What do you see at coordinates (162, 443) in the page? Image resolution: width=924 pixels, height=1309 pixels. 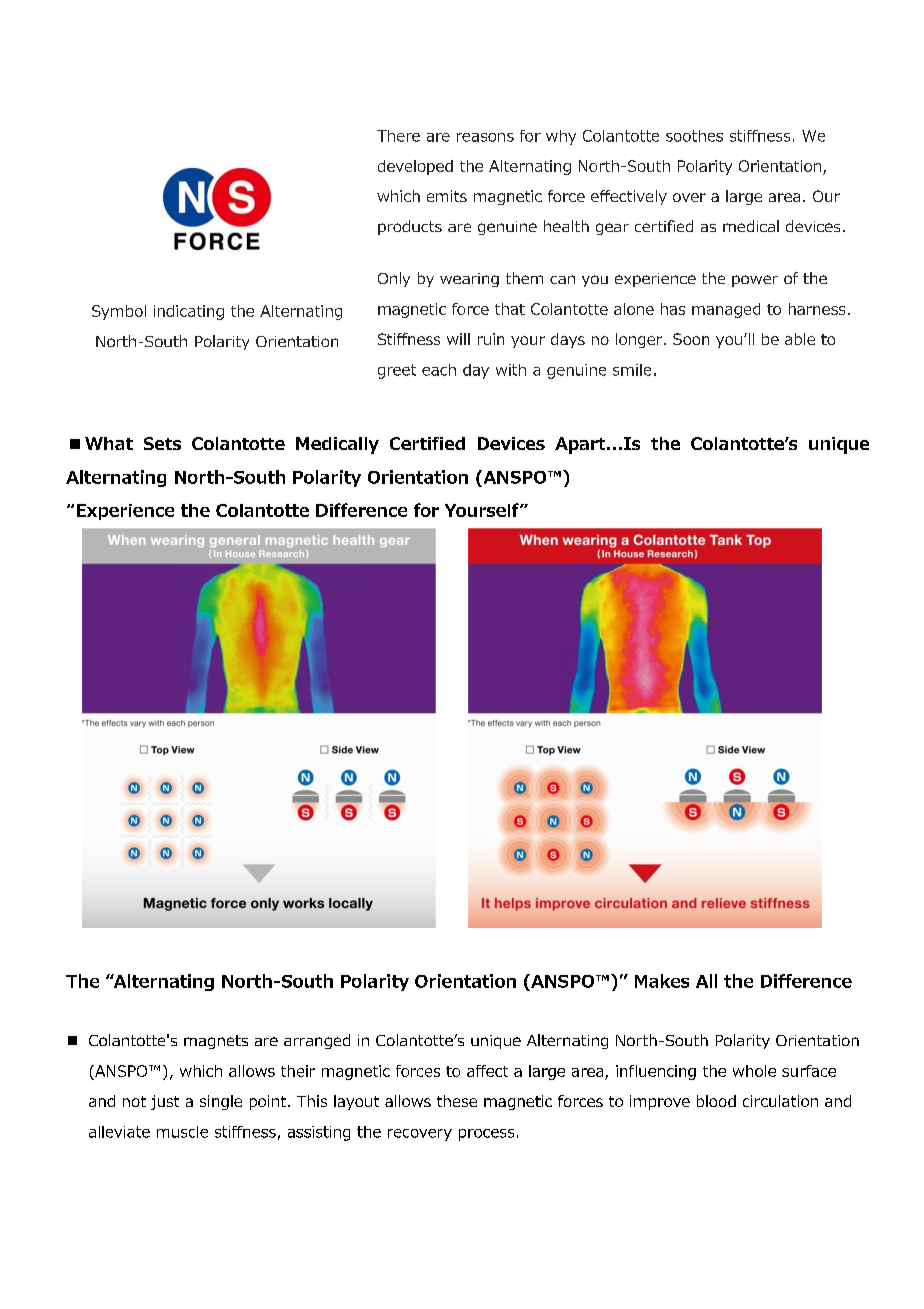 I see `Sets` at bounding box center [162, 443].
